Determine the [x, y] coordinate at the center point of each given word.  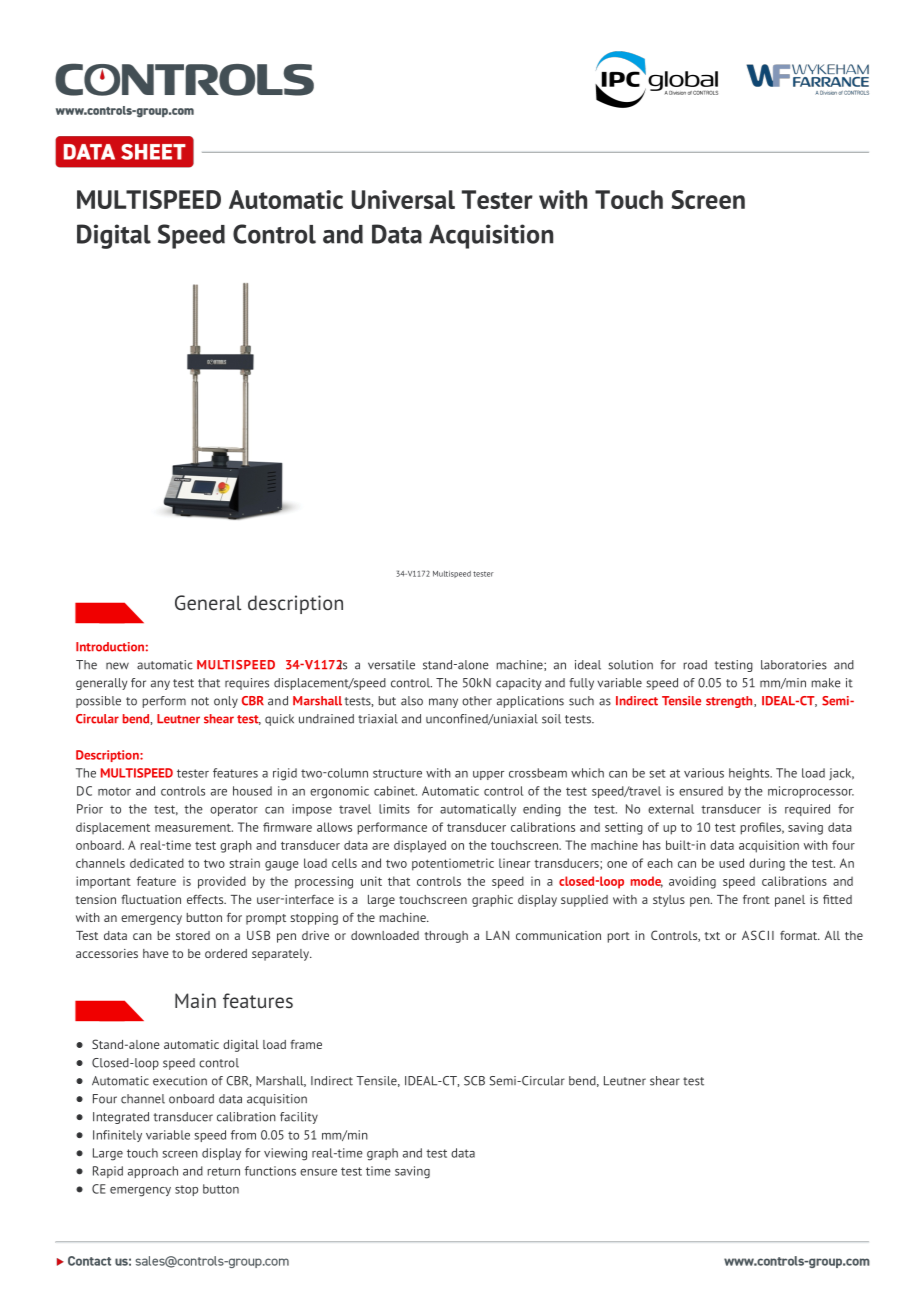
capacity [518, 684]
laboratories [794, 665]
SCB [474, 1081]
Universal [403, 199]
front [756, 899]
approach [153, 1172]
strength [730, 702]
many [443, 703]
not [200, 701]
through [446, 937]
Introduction [110, 647]
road [695, 665]
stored [193, 935]
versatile [391, 665]
